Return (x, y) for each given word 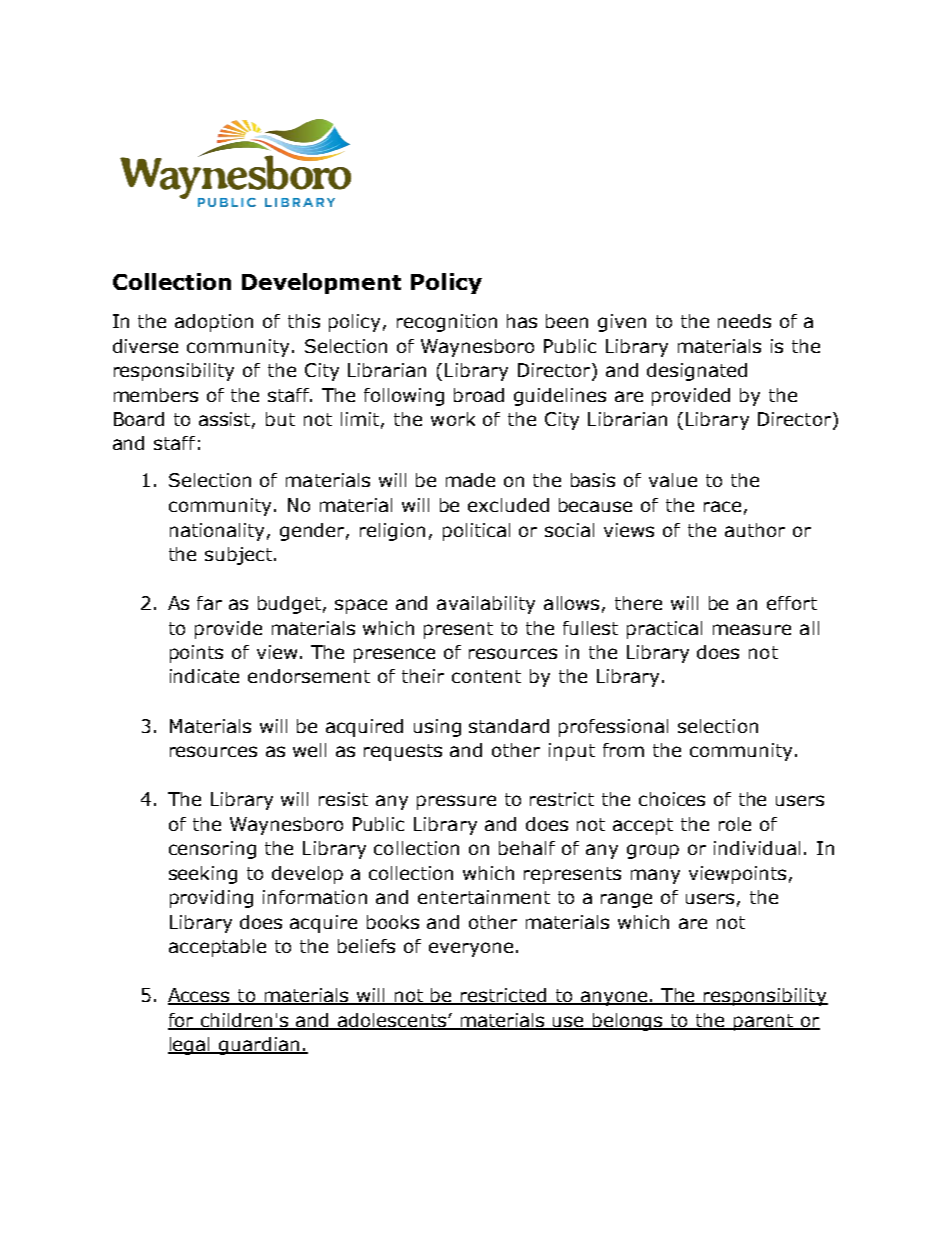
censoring (212, 850)
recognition (447, 323)
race (722, 506)
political (476, 532)
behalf (527, 848)
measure (752, 629)
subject (240, 556)
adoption (214, 323)
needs (744, 321)
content (486, 676)
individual (757, 848)
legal (190, 1046)
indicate (204, 676)
